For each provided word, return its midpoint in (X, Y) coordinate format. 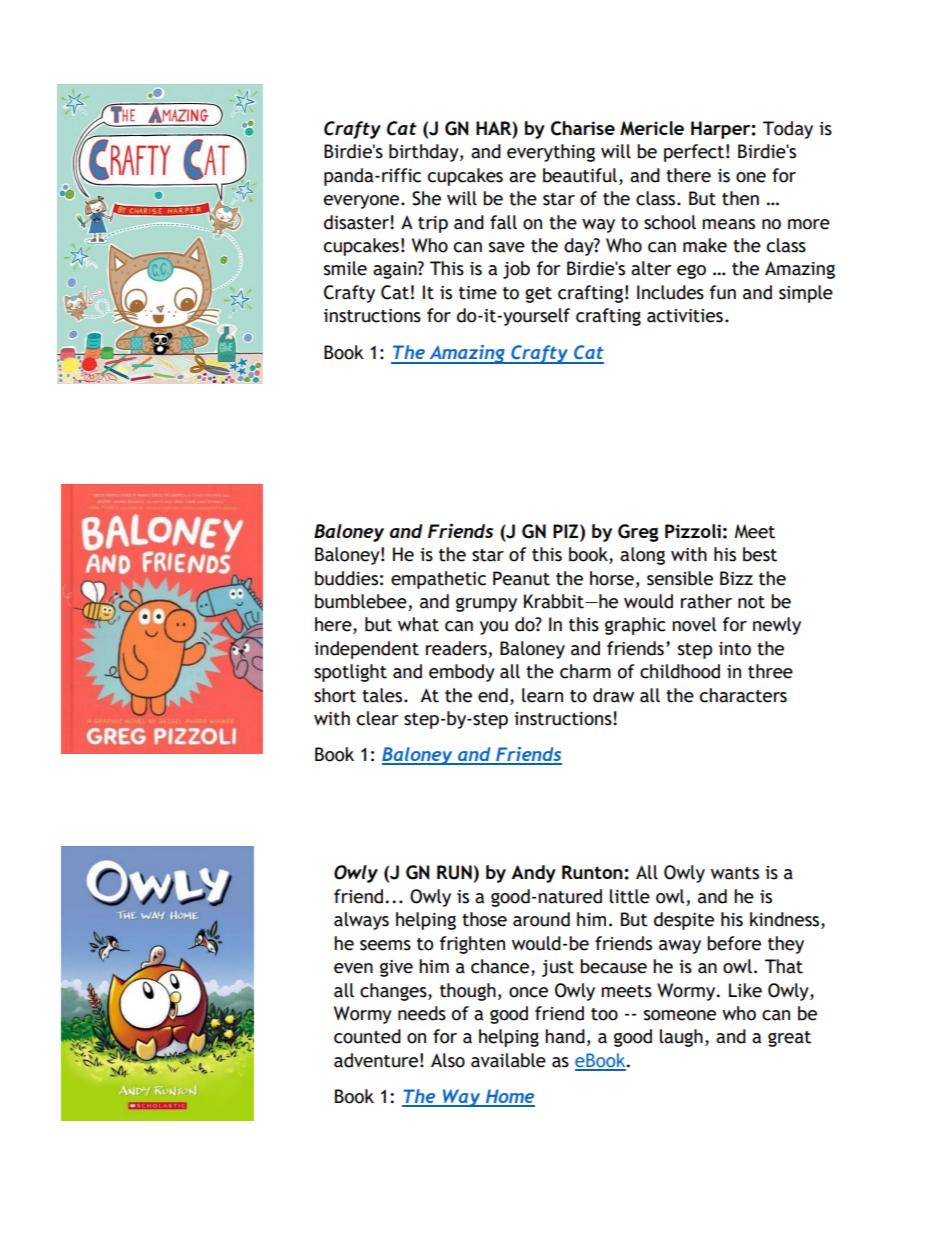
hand (565, 1036)
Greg (638, 533)
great (789, 1039)
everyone (363, 202)
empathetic (438, 580)
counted (367, 1036)
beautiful (580, 175)
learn (542, 695)
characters (743, 695)
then (740, 198)
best (760, 554)
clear (377, 718)
